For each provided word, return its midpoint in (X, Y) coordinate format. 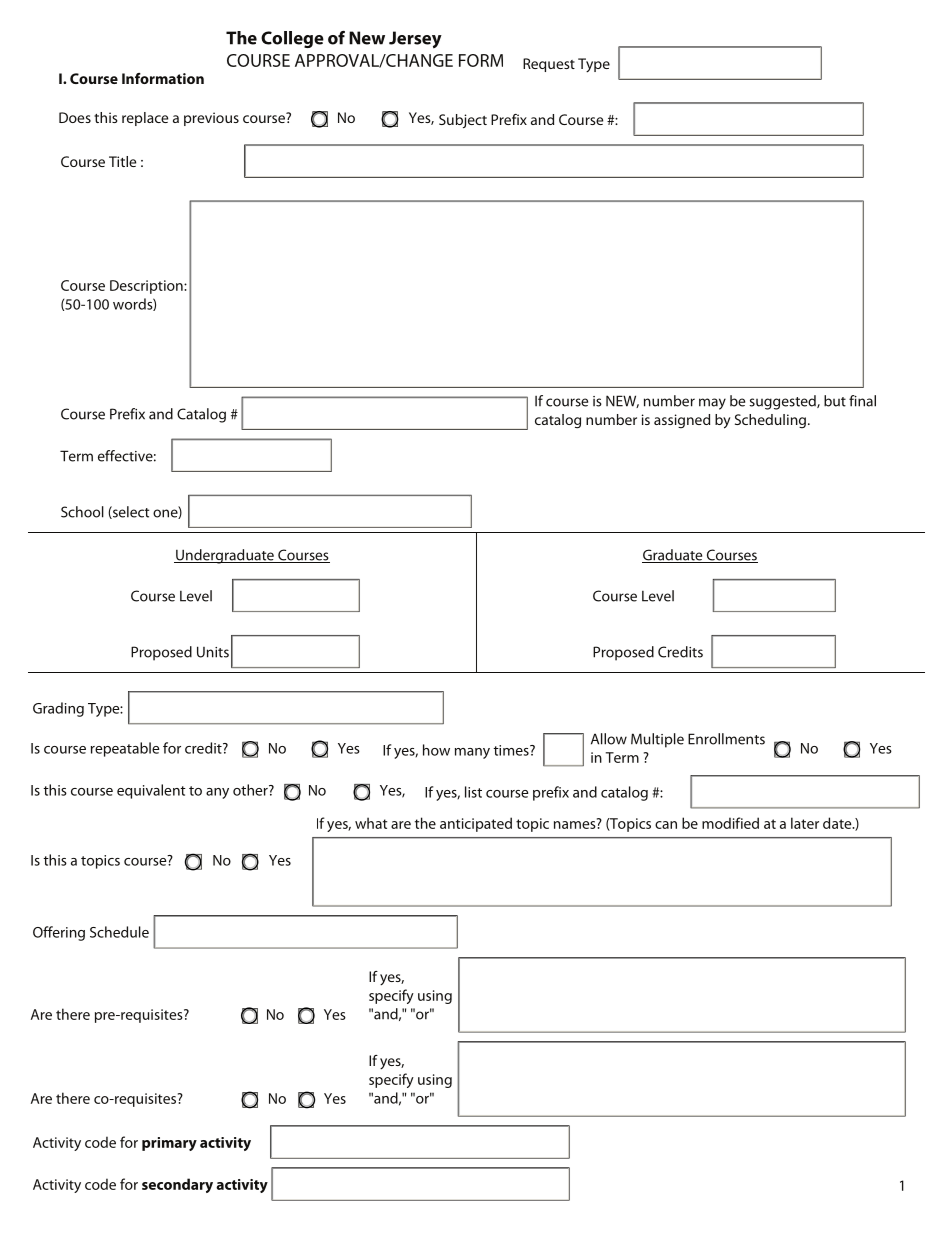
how (436, 750)
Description (147, 287)
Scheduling (770, 421)
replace (145, 119)
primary (169, 1144)
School (82, 512)
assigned (682, 421)
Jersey (415, 40)
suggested (783, 402)
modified (730, 823)
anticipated (476, 824)
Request (549, 65)
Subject (463, 121)
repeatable (125, 749)
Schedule (119, 932)
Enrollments (726, 739)
